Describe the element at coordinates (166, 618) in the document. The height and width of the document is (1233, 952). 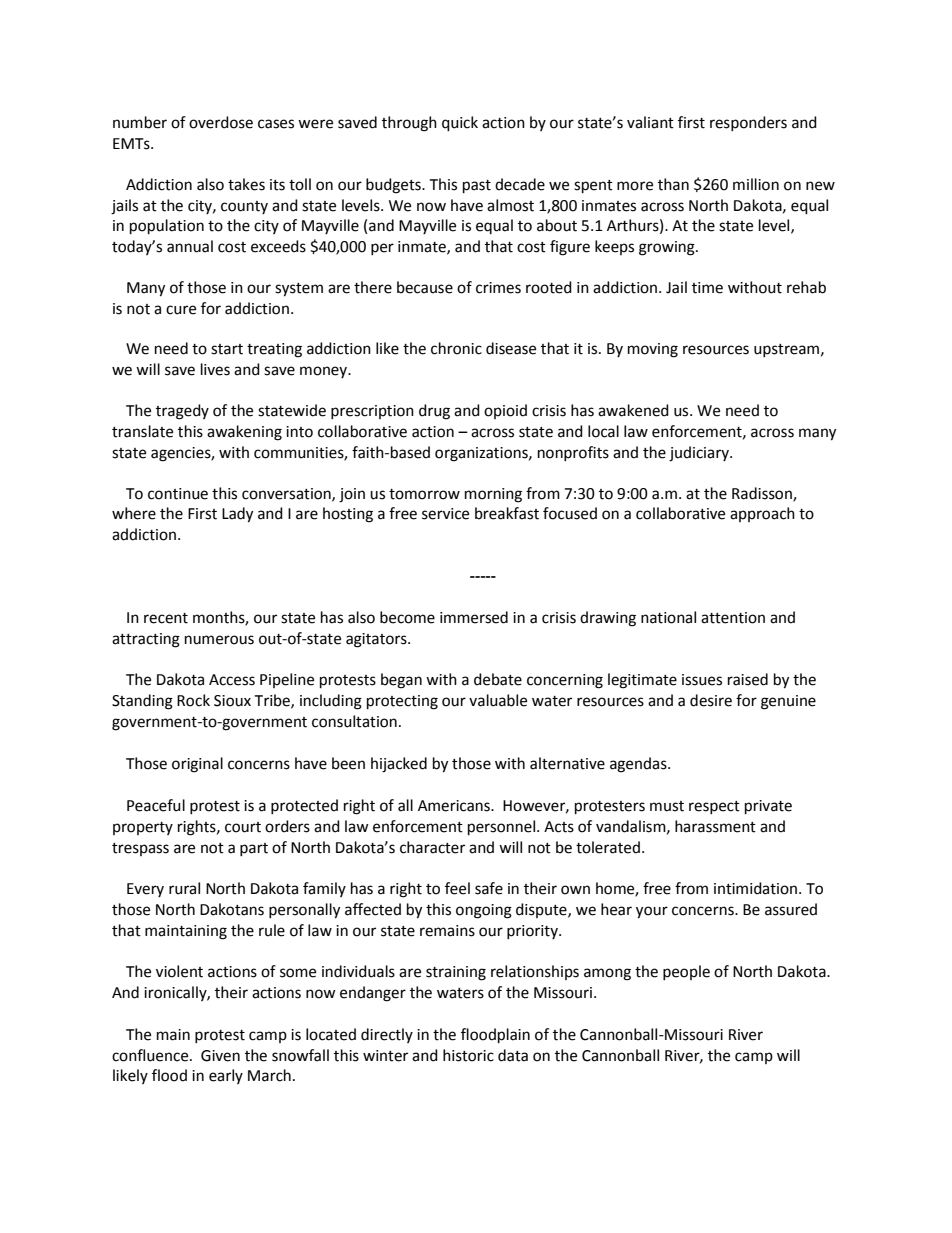
I see `recent` at that location.
